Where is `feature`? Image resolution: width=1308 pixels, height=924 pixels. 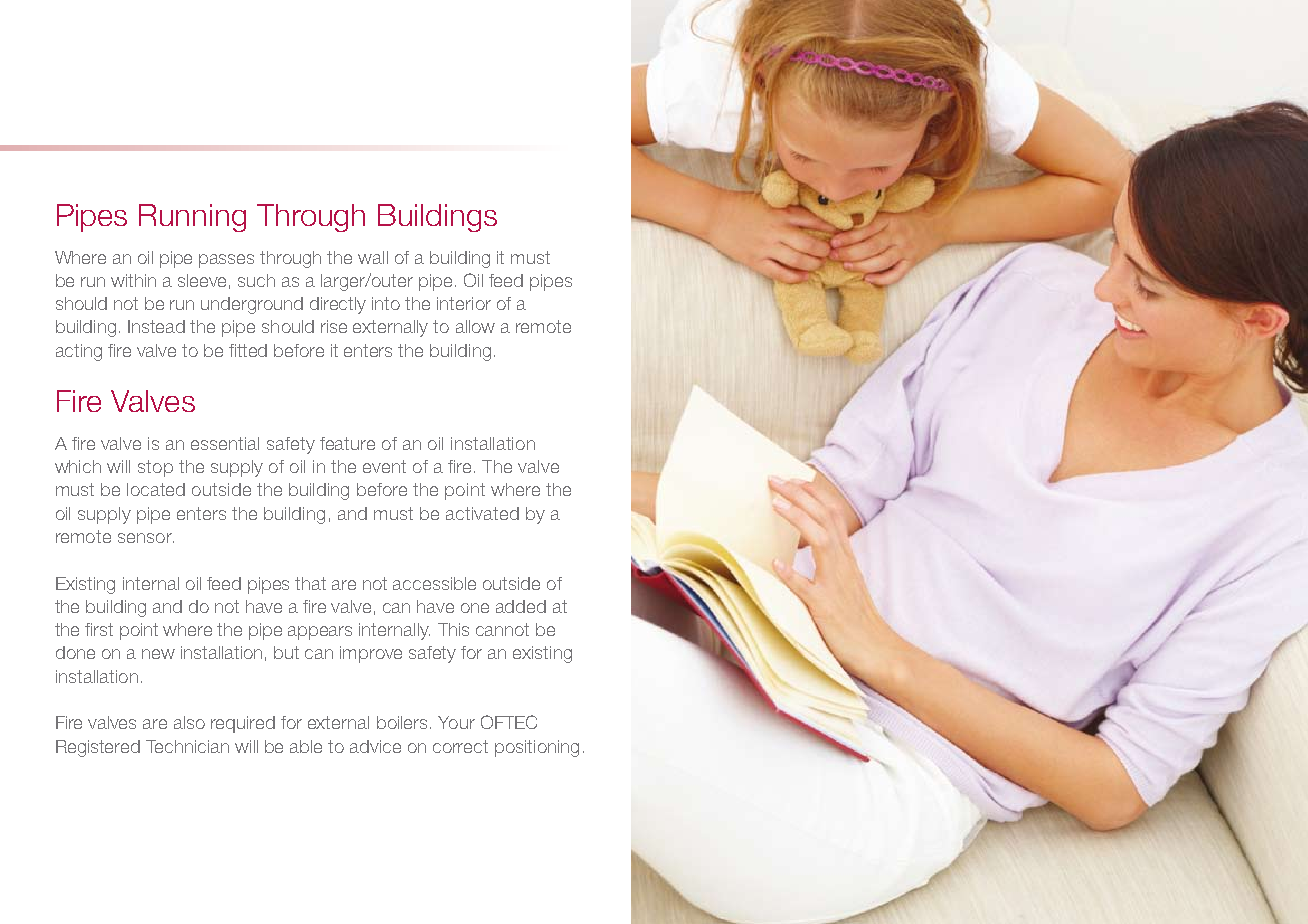 feature is located at coordinates (347, 443).
